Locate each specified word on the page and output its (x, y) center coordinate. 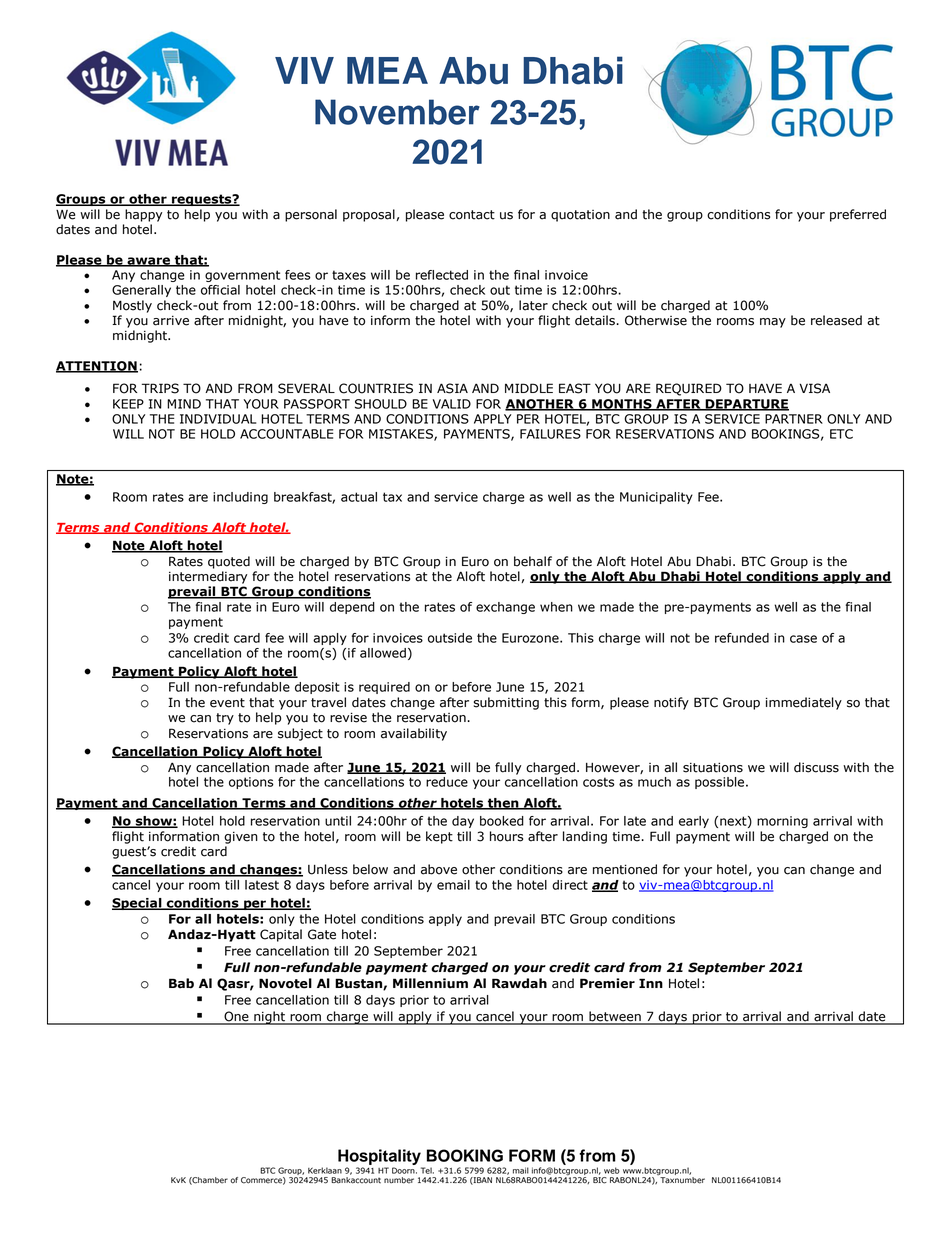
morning (782, 822)
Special (138, 904)
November (397, 112)
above (439, 869)
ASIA (452, 388)
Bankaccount (356, 1179)
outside (450, 638)
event (227, 703)
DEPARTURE (746, 405)
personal (311, 215)
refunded (742, 638)
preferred (858, 215)
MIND (184, 404)
